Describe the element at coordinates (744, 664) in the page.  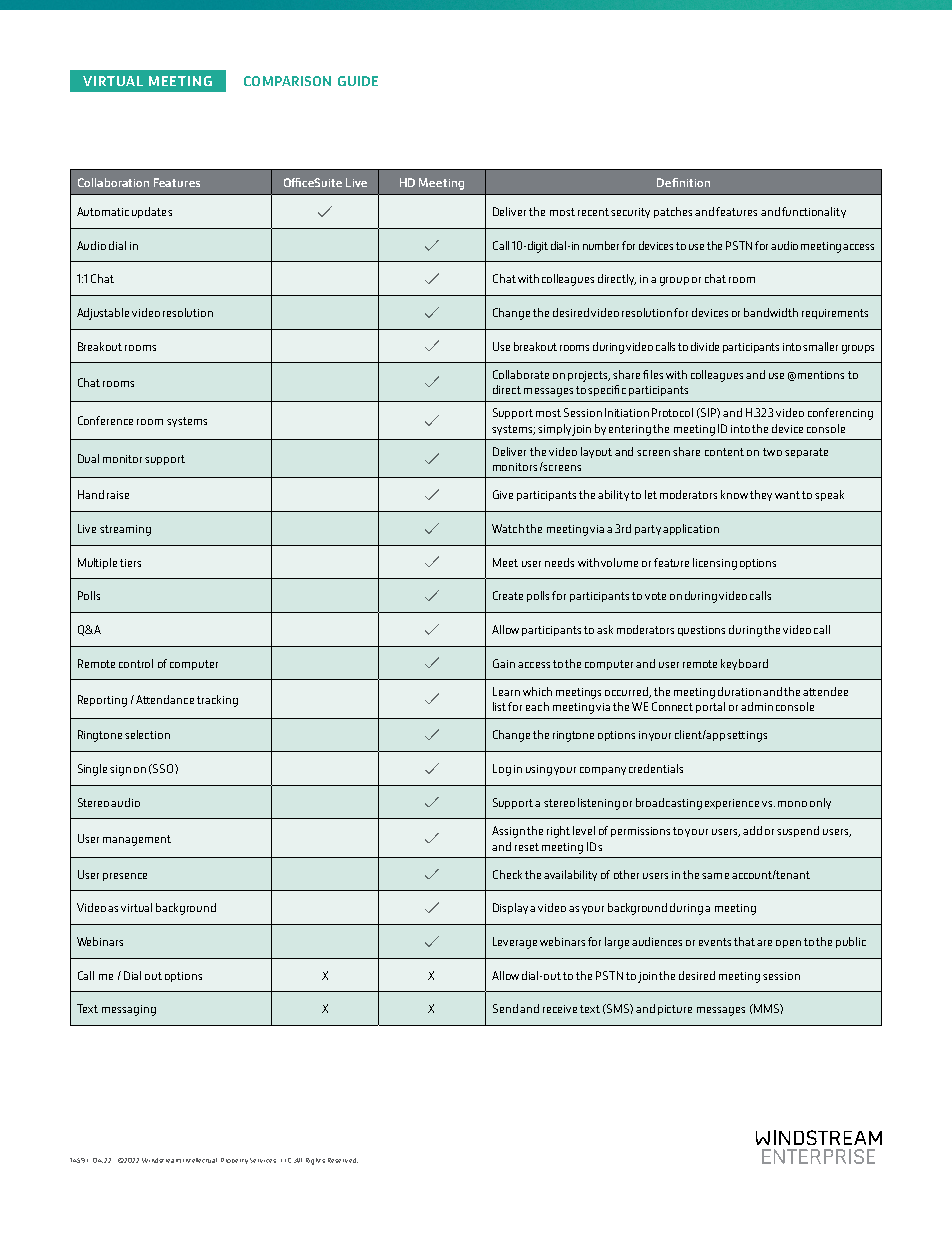
I see `keyboard` at that location.
